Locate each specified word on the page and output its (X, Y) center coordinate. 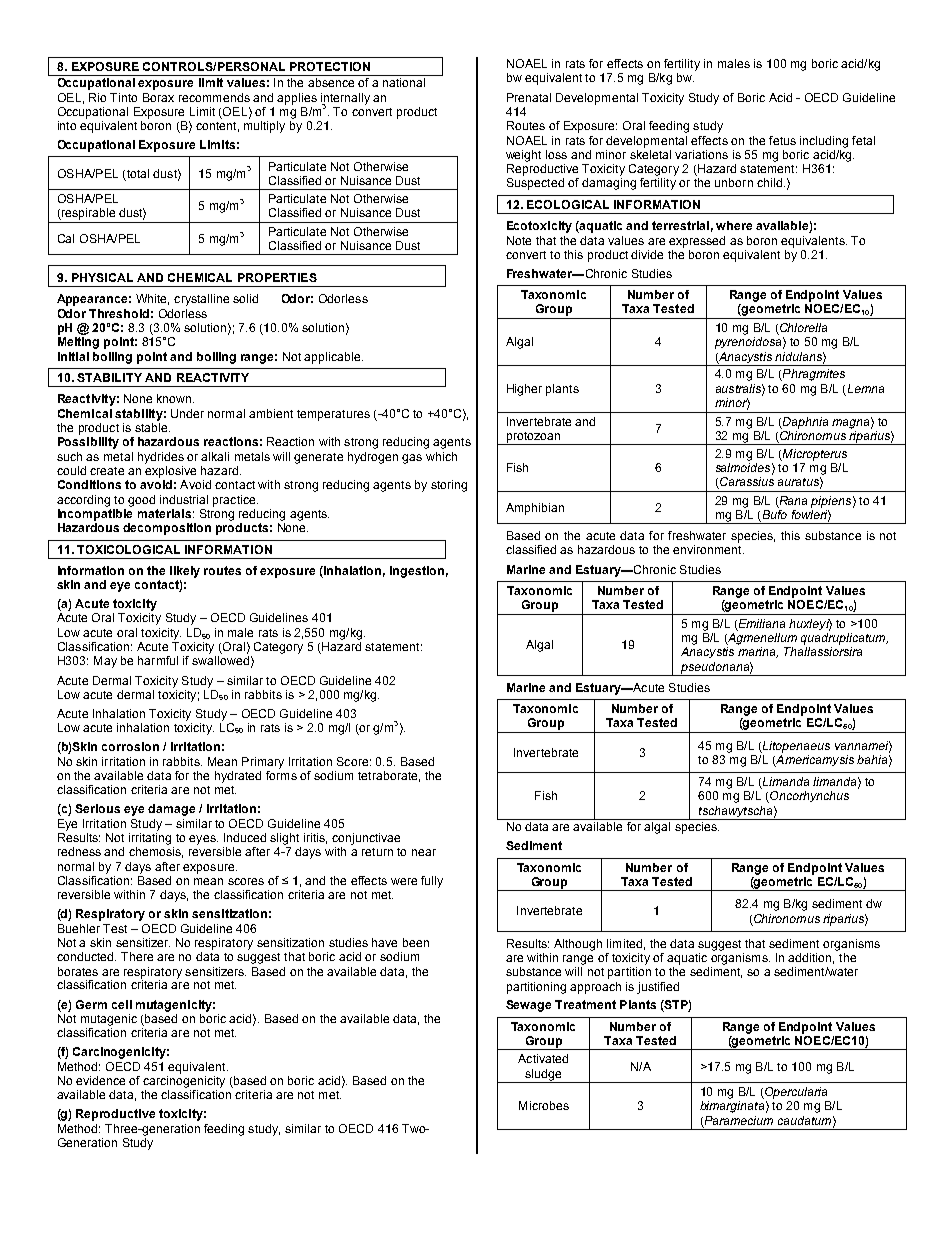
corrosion (130, 746)
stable (152, 427)
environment (708, 549)
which (441, 456)
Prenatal (529, 97)
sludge (543, 1076)
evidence (100, 1080)
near (424, 852)
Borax (158, 97)
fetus (782, 140)
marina (758, 652)
